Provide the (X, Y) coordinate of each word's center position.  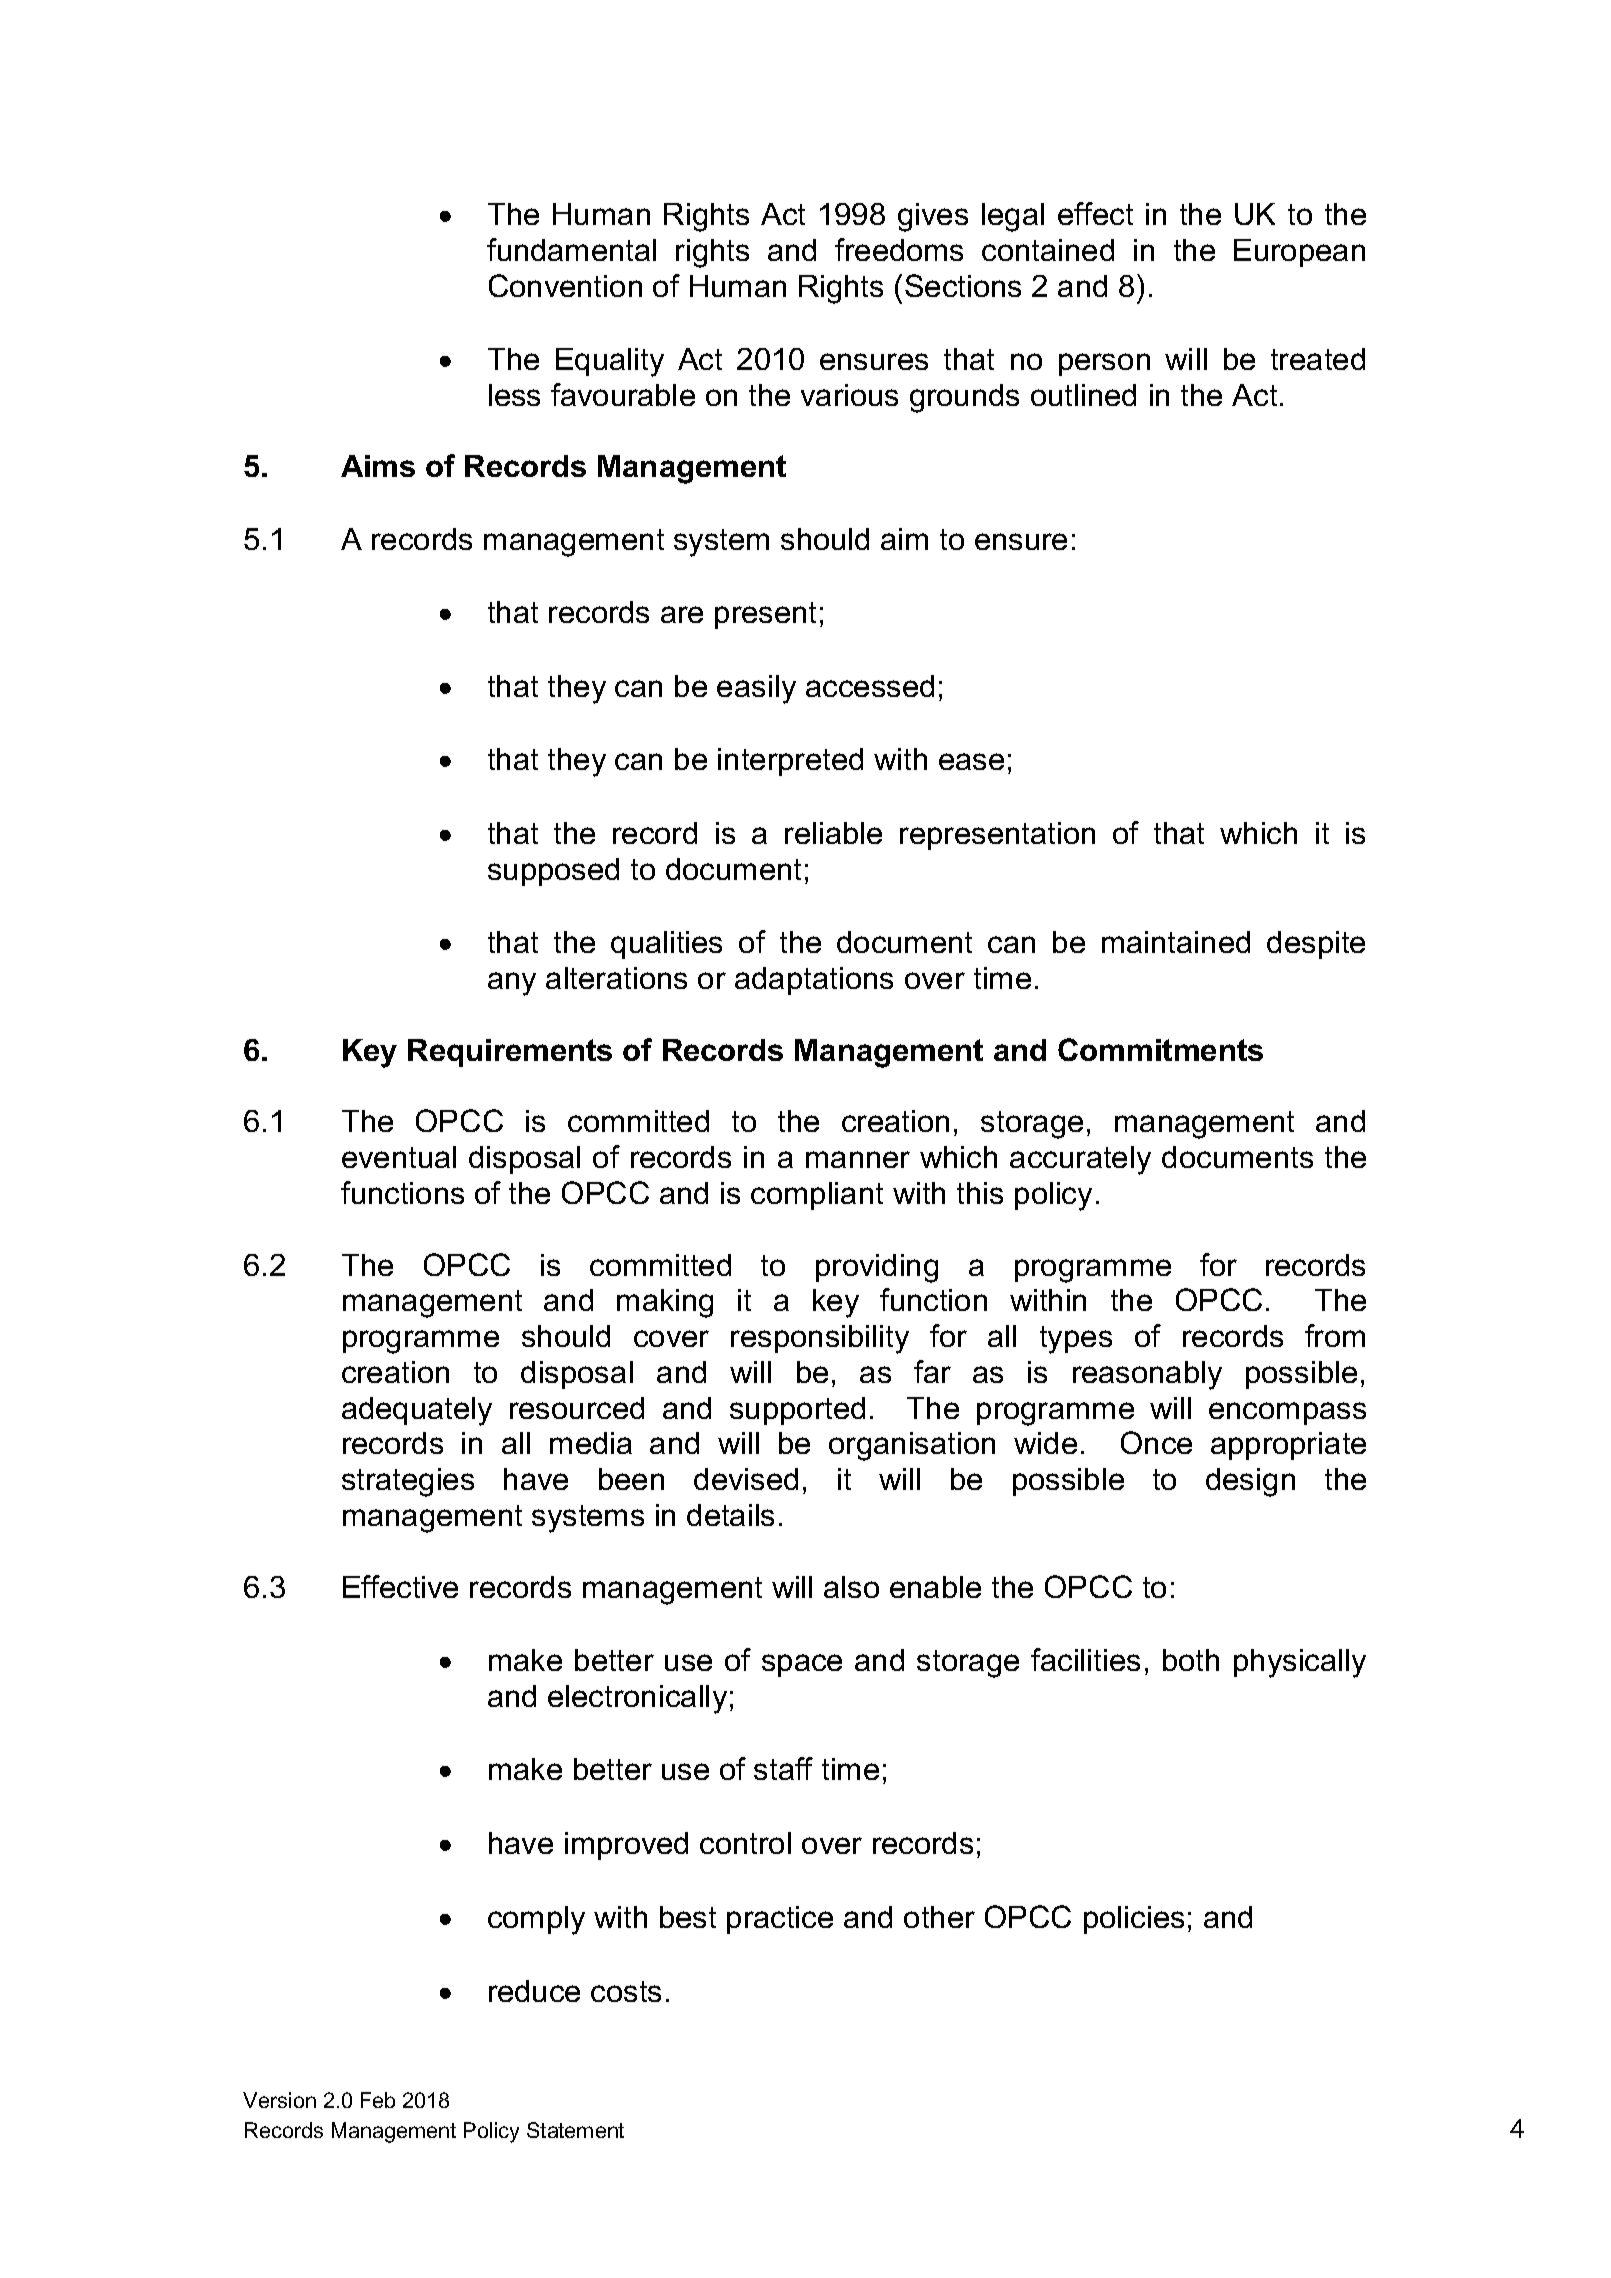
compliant (817, 1196)
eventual (399, 1157)
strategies (408, 1482)
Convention (565, 285)
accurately (1080, 1160)
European (1299, 253)
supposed (553, 872)
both (1191, 1660)
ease (971, 761)
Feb (378, 2100)
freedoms (899, 249)
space (802, 1665)
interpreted (790, 762)
